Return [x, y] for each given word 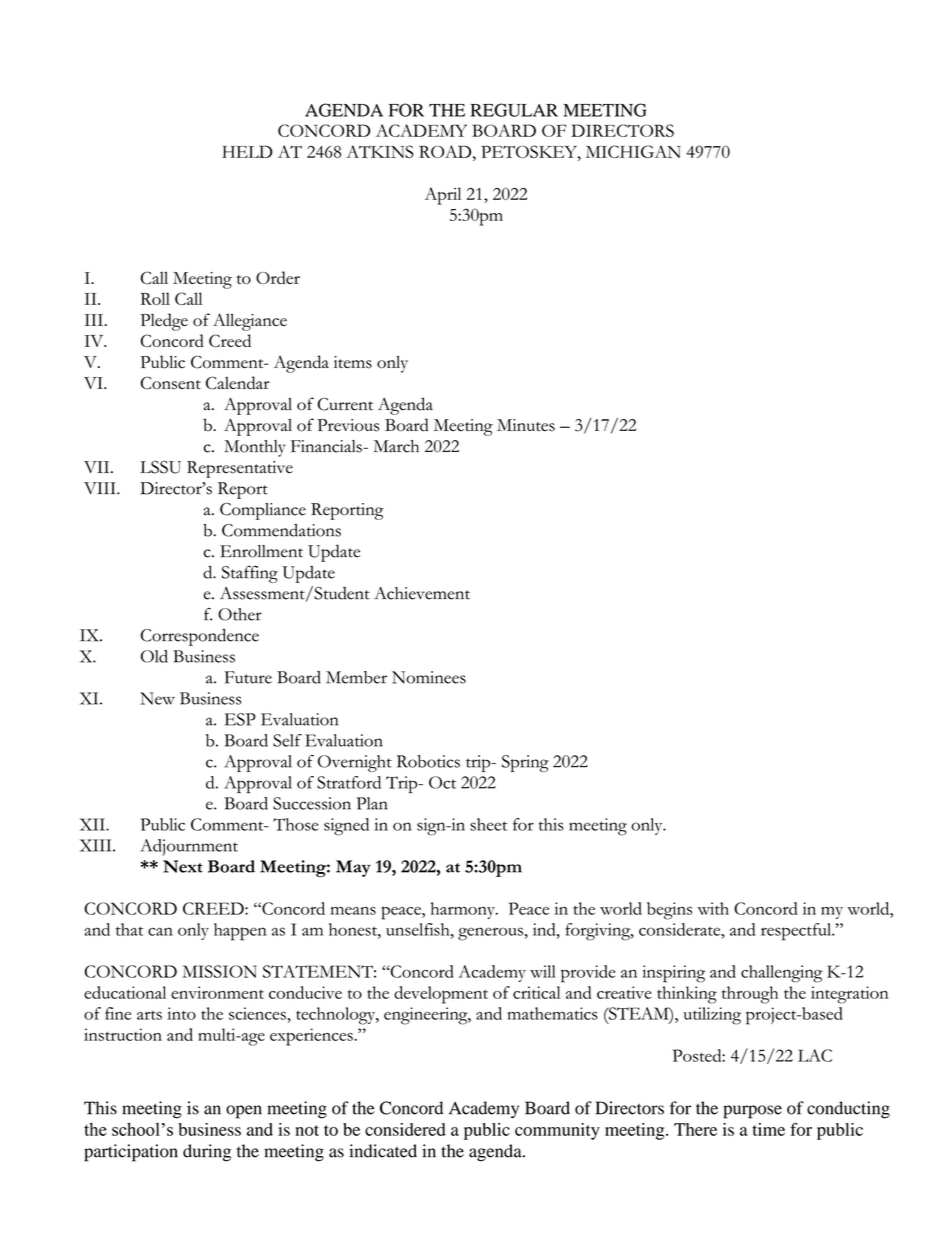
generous [490, 934]
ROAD [446, 151]
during [207, 1153]
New [157, 698]
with [713, 908]
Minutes [526, 425]
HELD [247, 151]
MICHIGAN [633, 151]
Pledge [164, 322]
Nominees [429, 677]
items [353, 362]
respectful [797, 932]
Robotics [428, 761]
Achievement [422, 593]
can [160, 931]
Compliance [263, 511]
